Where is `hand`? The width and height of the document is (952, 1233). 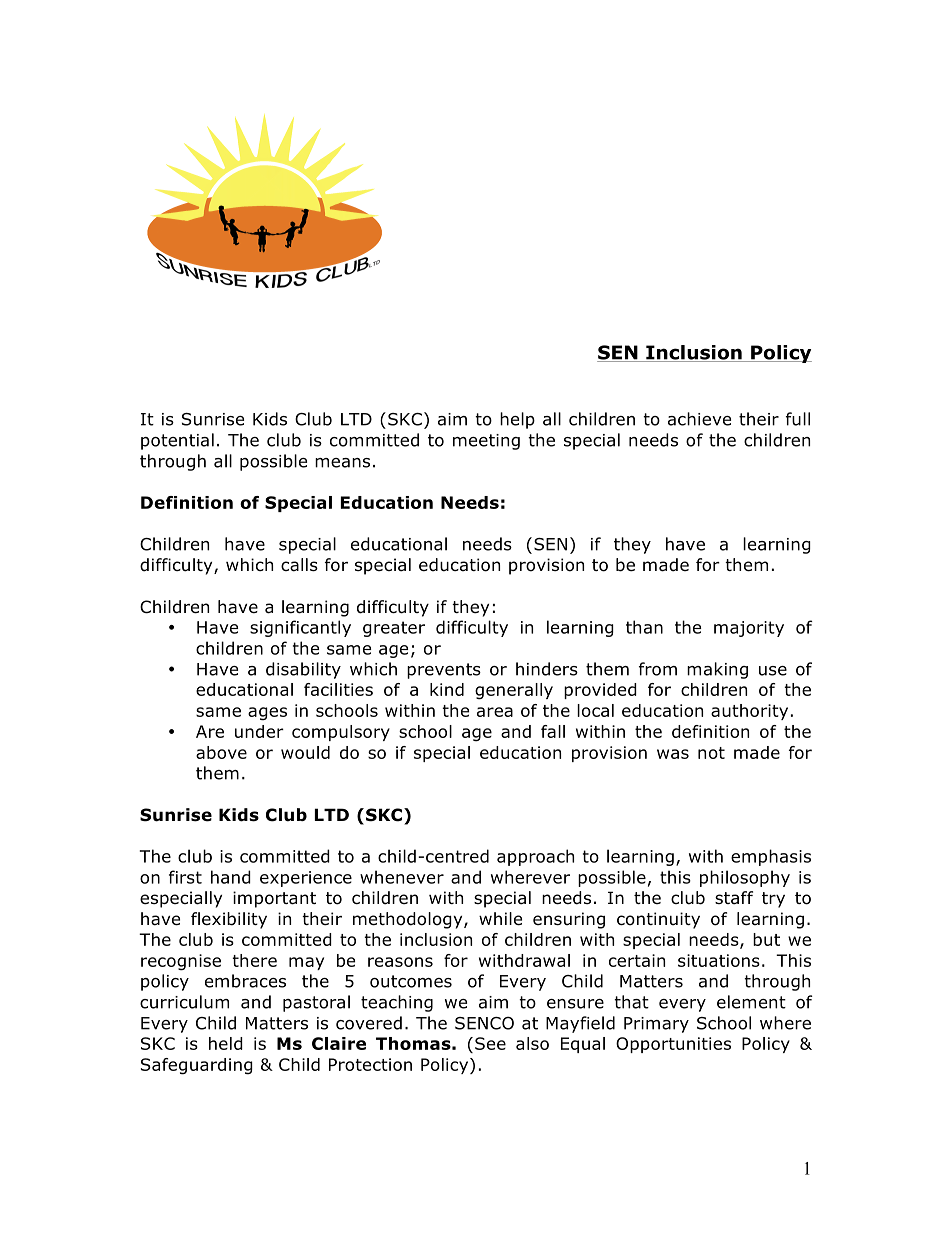 hand is located at coordinates (231, 877).
